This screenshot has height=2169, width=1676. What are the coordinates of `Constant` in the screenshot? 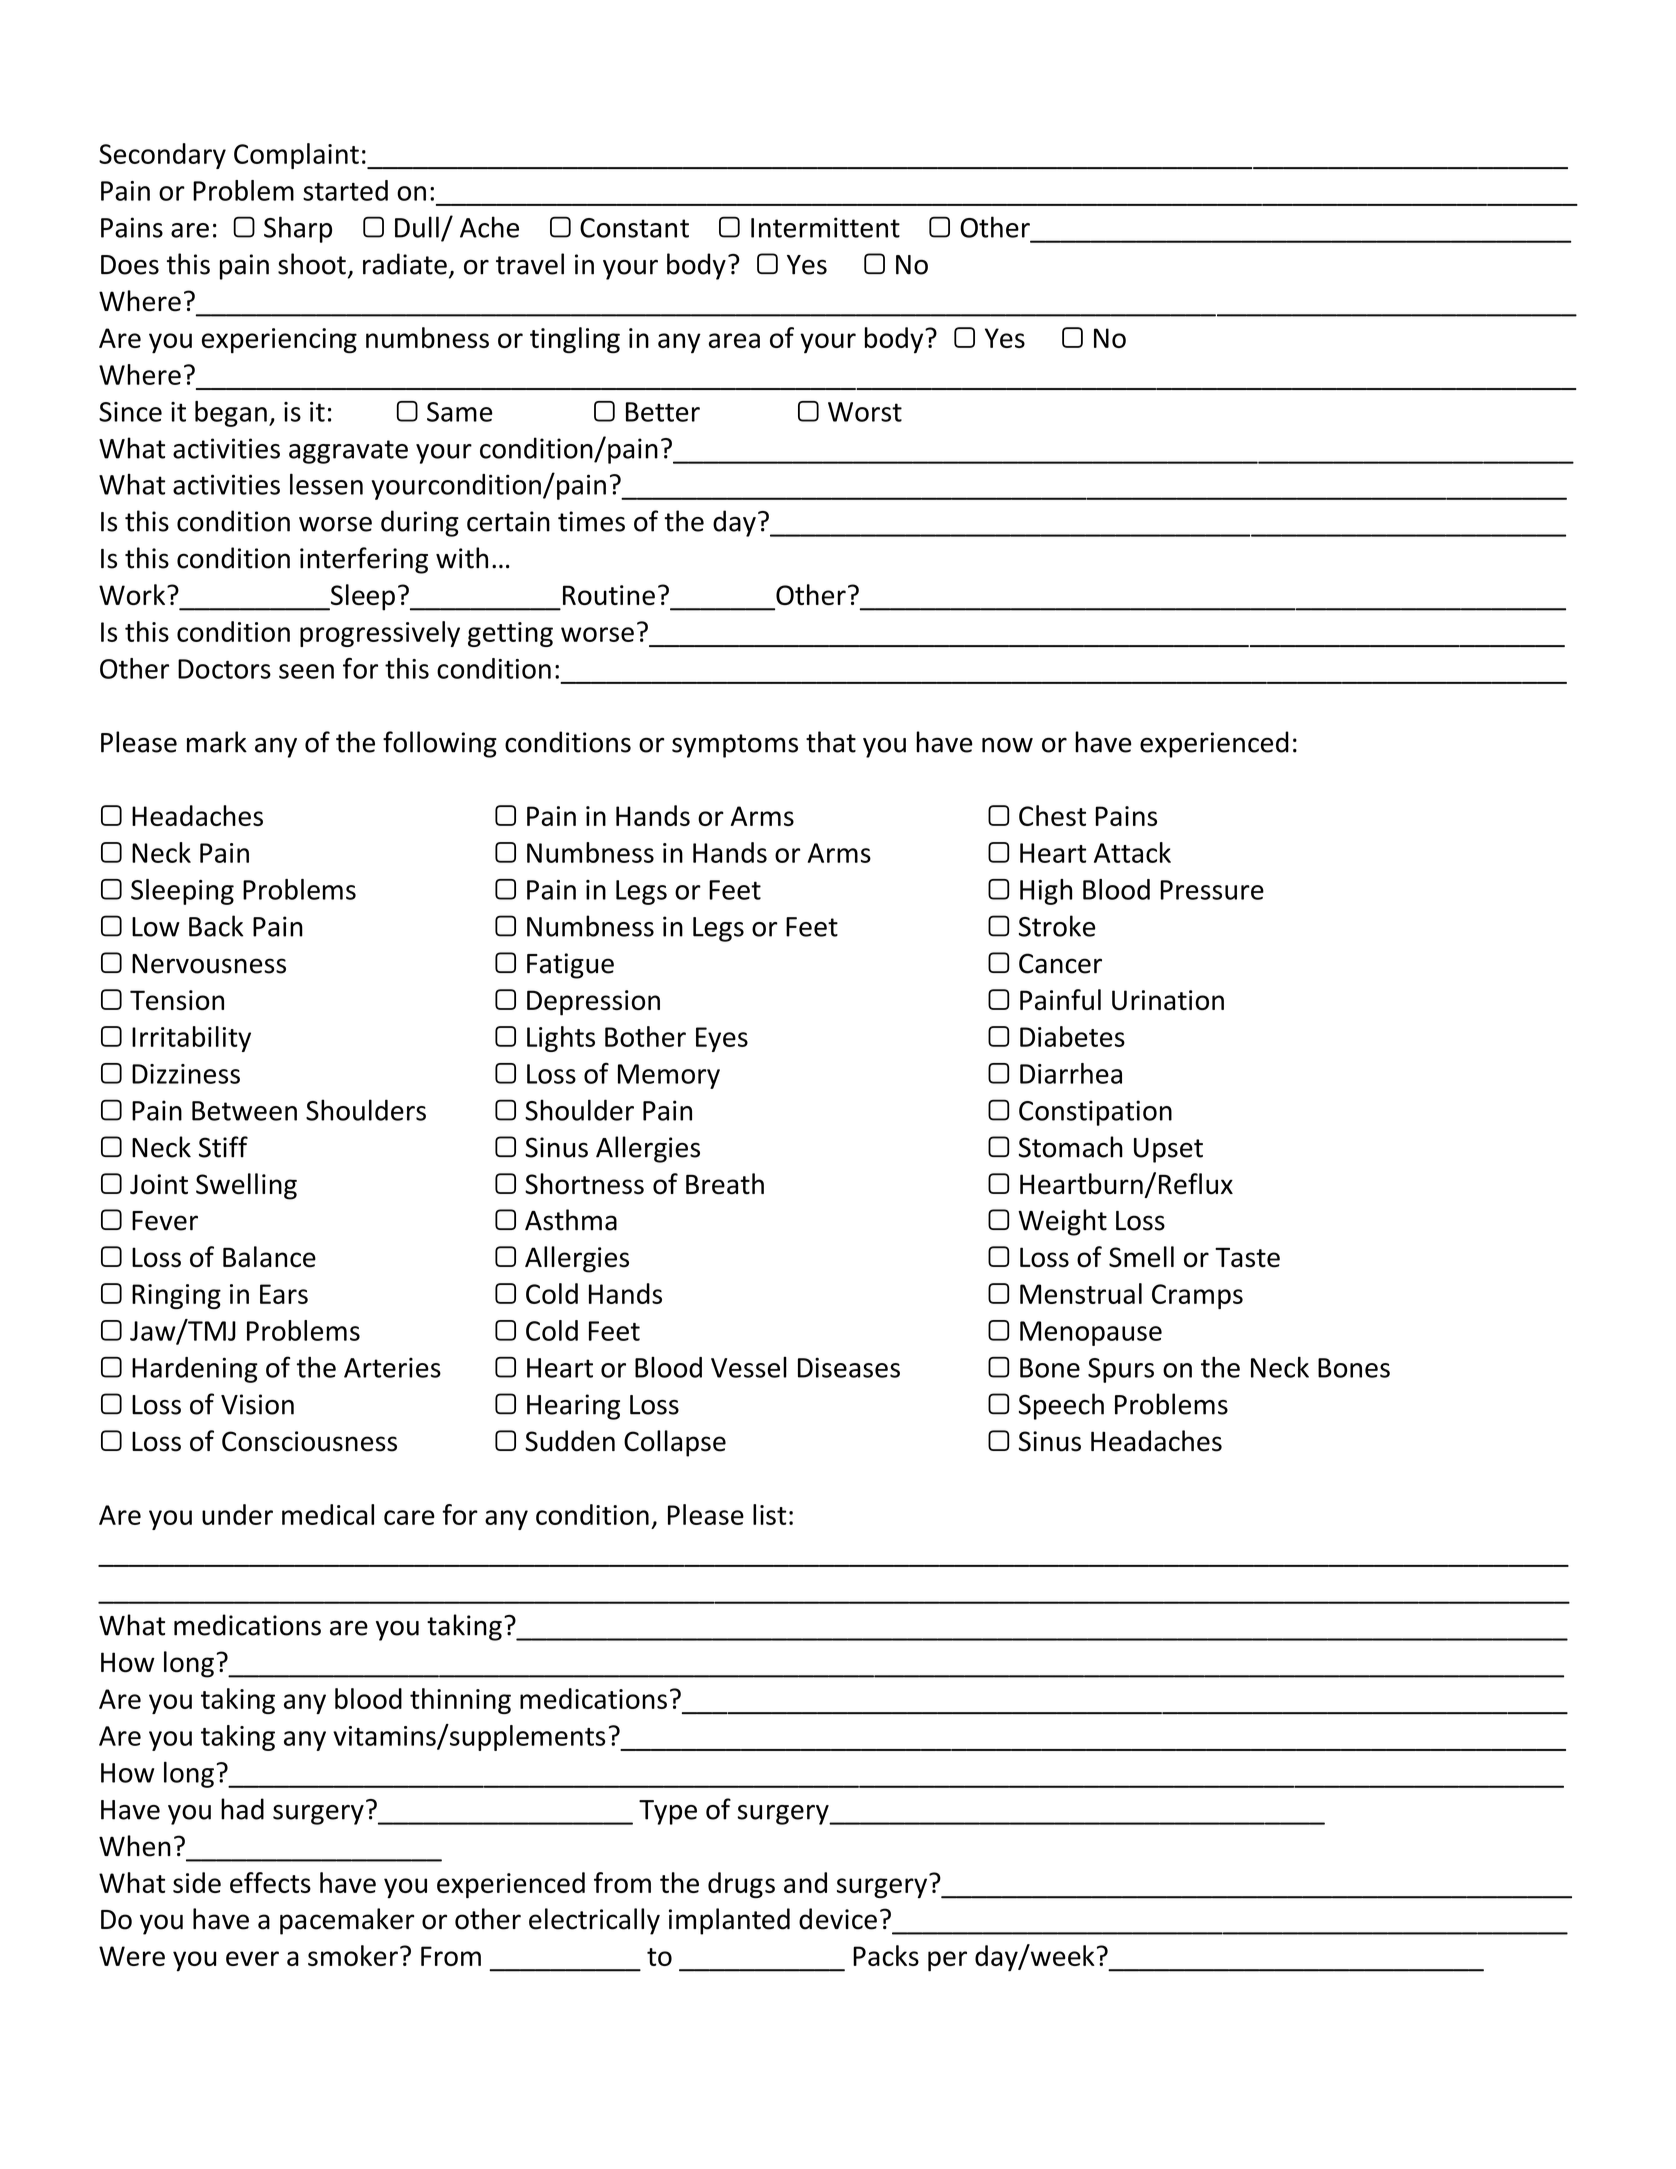 It's located at (634, 228).
